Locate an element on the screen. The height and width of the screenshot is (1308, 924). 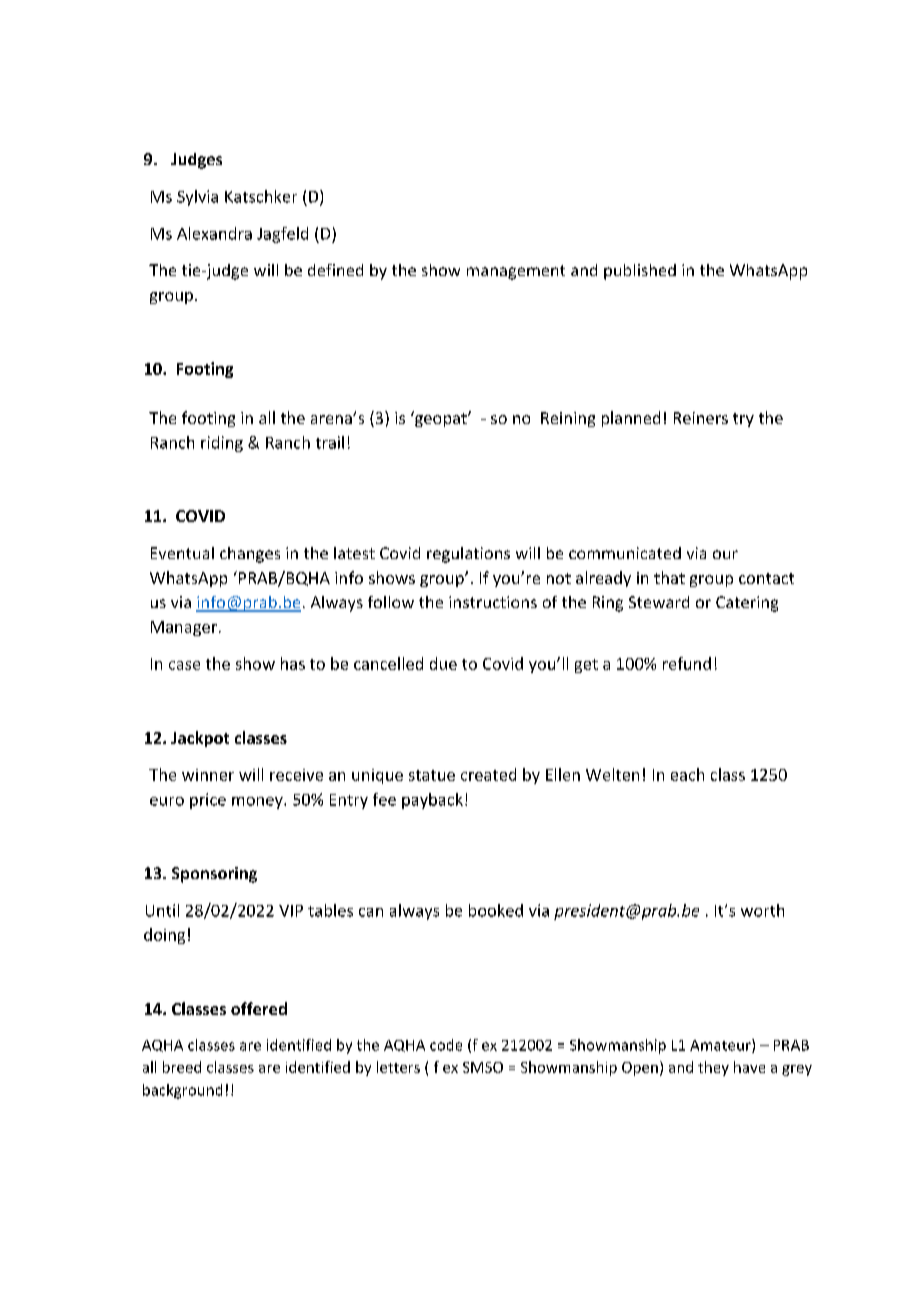
breed is located at coordinates (182, 1067).
